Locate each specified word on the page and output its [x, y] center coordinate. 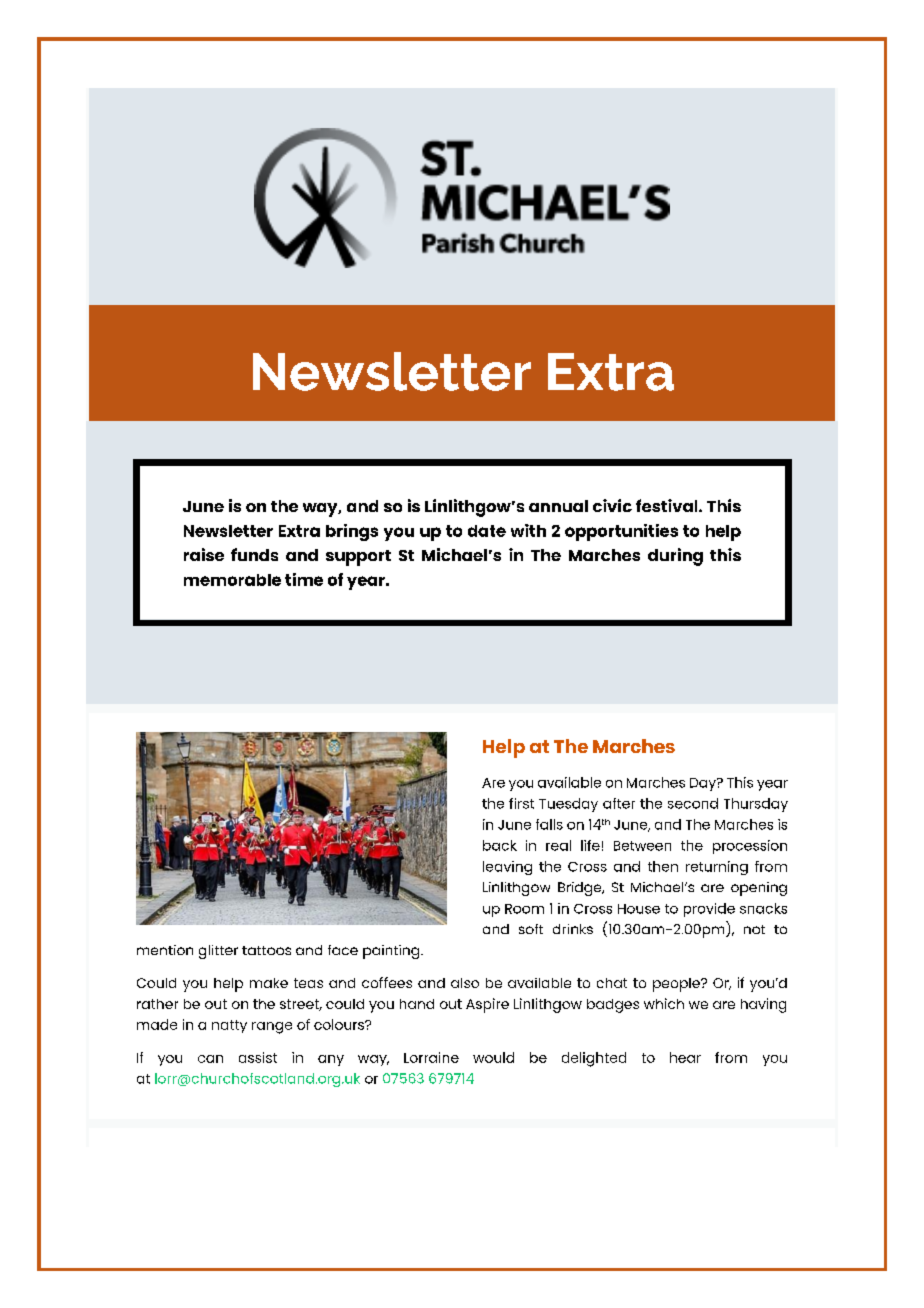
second [693, 803]
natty [229, 1026]
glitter [218, 952]
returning [717, 868]
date [487, 531]
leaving [507, 868]
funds [254, 554]
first [521, 803]
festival [668, 505]
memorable [232, 580]
